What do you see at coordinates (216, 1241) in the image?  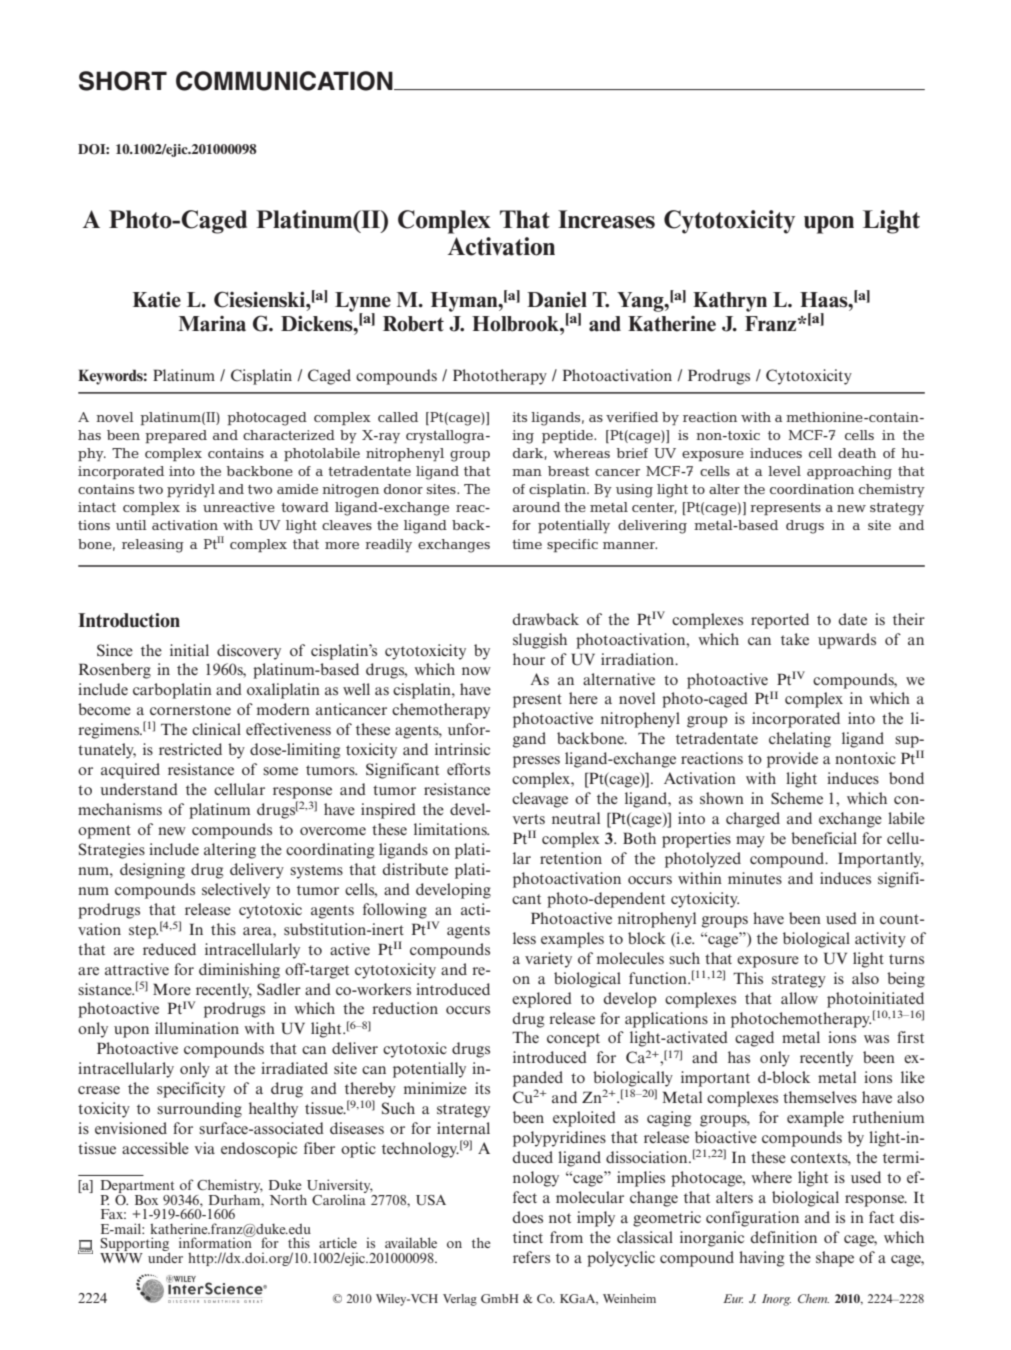 I see `information` at bounding box center [216, 1241].
